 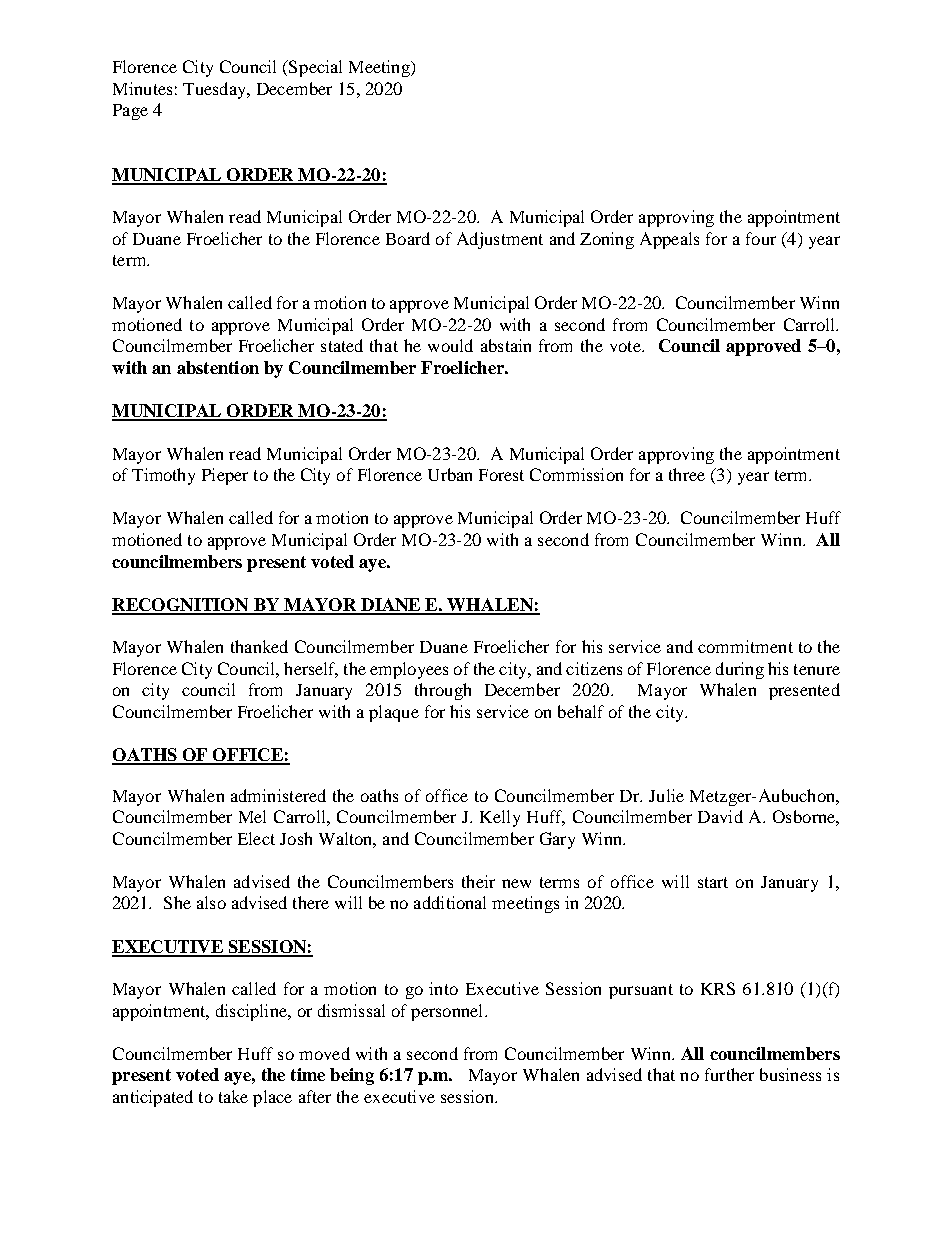 What do you see at coordinates (215, 90) in the screenshot?
I see `Tuesday` at bounding box center [215, 90].
